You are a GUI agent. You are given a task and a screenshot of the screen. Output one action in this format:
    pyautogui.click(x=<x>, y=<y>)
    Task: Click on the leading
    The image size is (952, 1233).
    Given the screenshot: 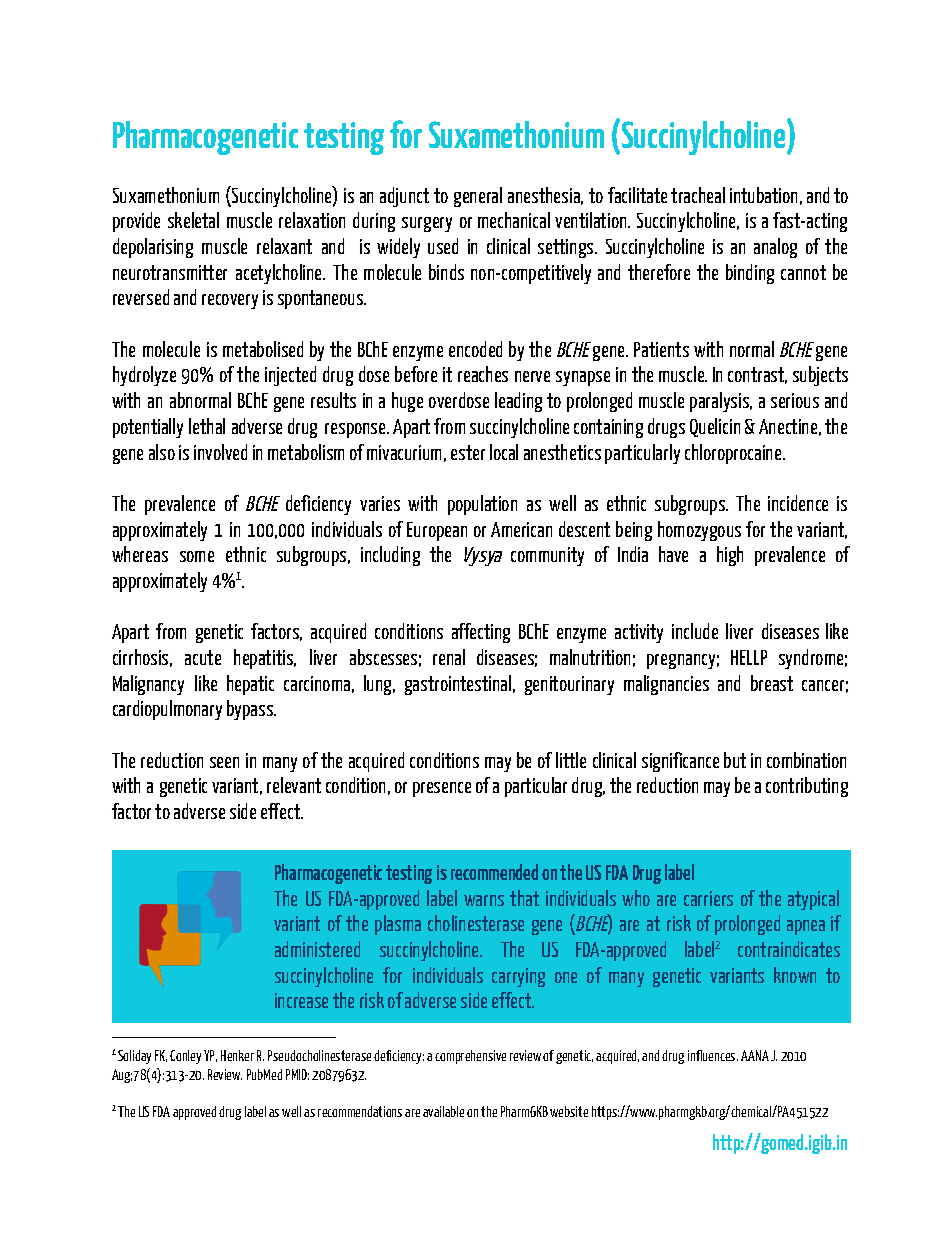 What is the action you would take?
    pyautogui.click(x=518, y=402)
